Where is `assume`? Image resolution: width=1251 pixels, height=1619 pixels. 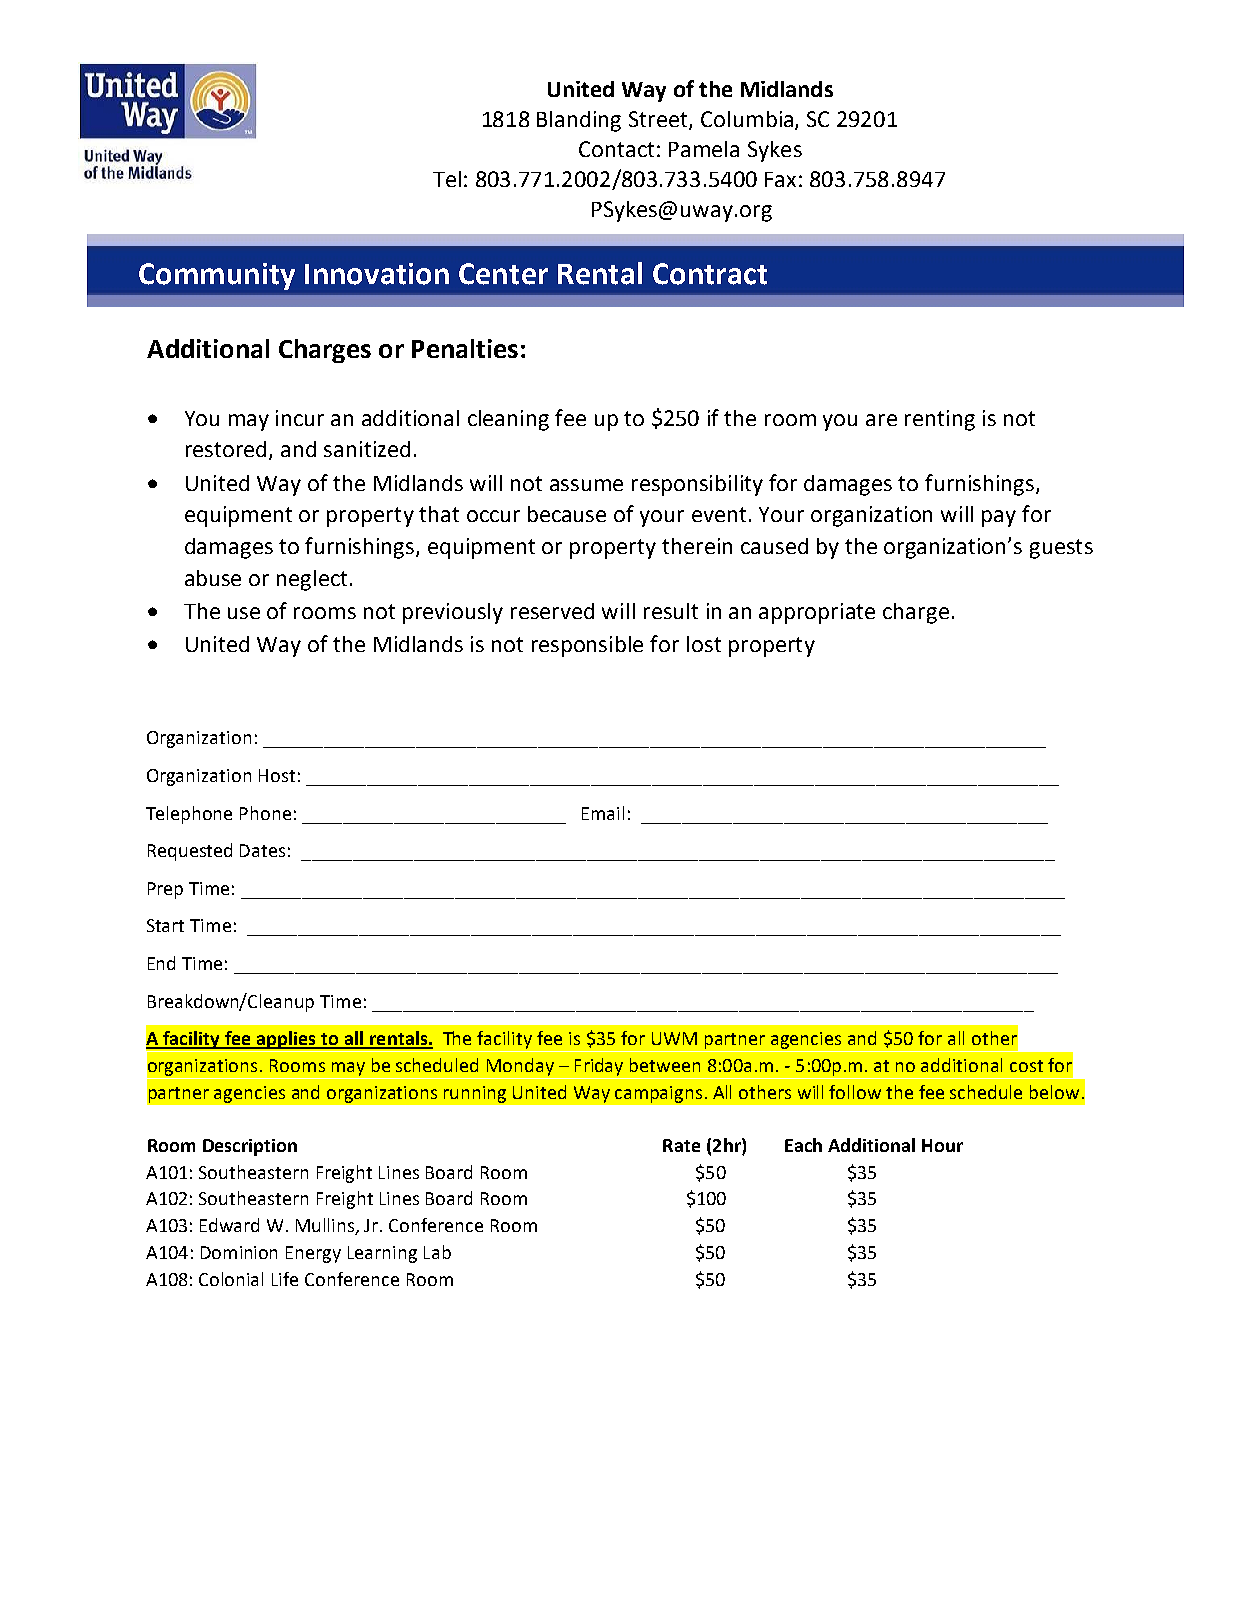 assume is located at coordinates (586, 485).
